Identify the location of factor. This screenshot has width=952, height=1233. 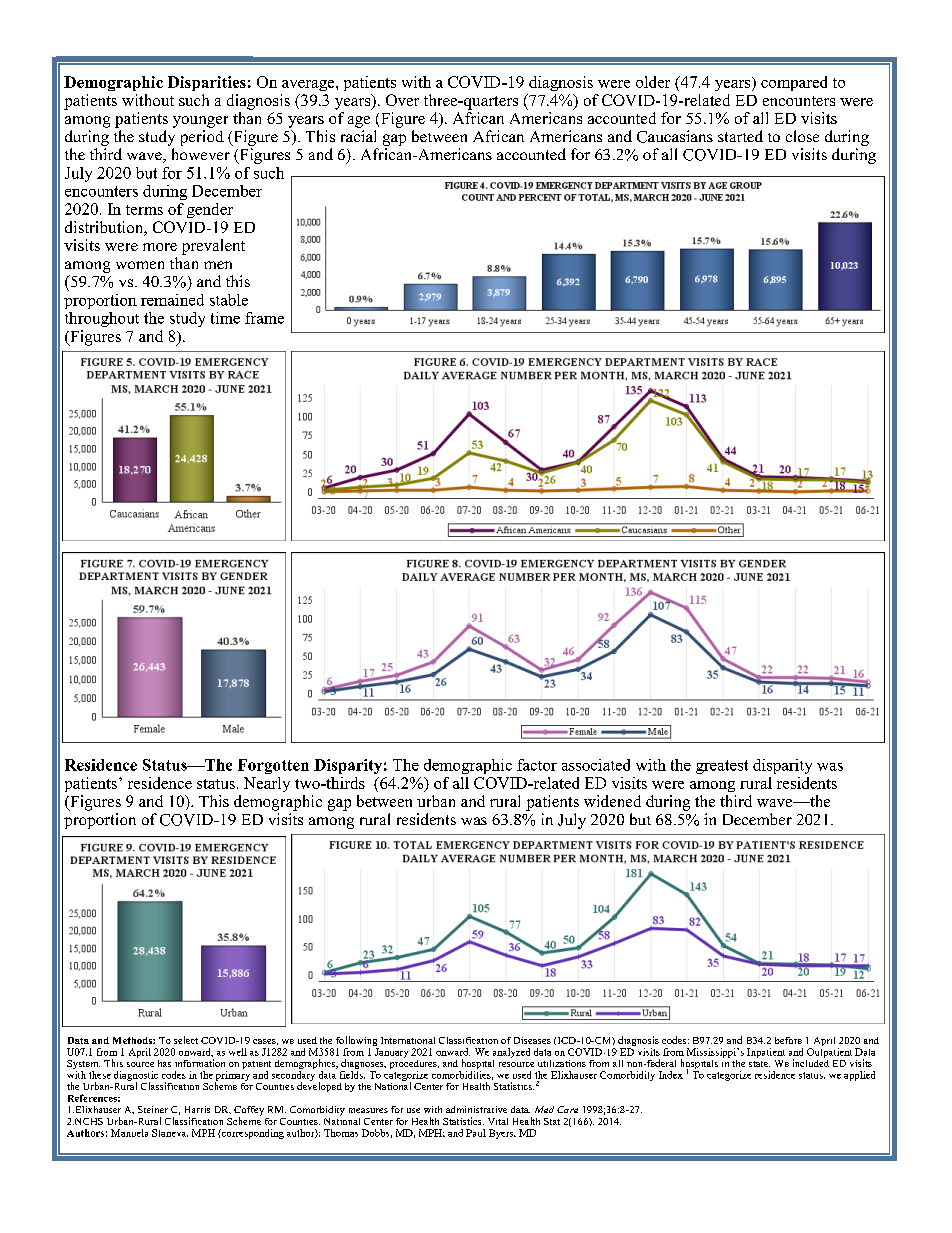
(537, 765).
